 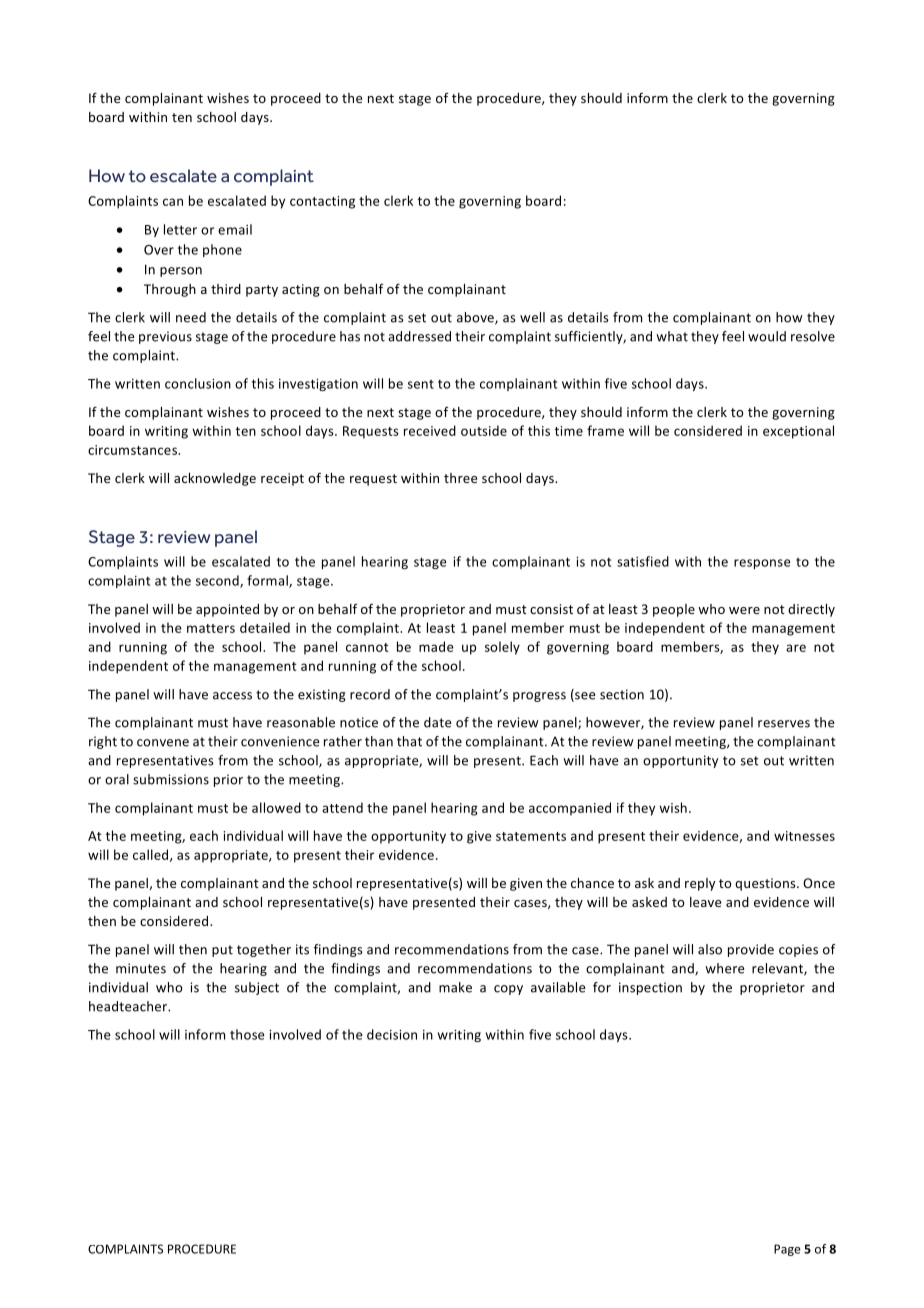 I want to click on person, so click(x=181, y=272).
